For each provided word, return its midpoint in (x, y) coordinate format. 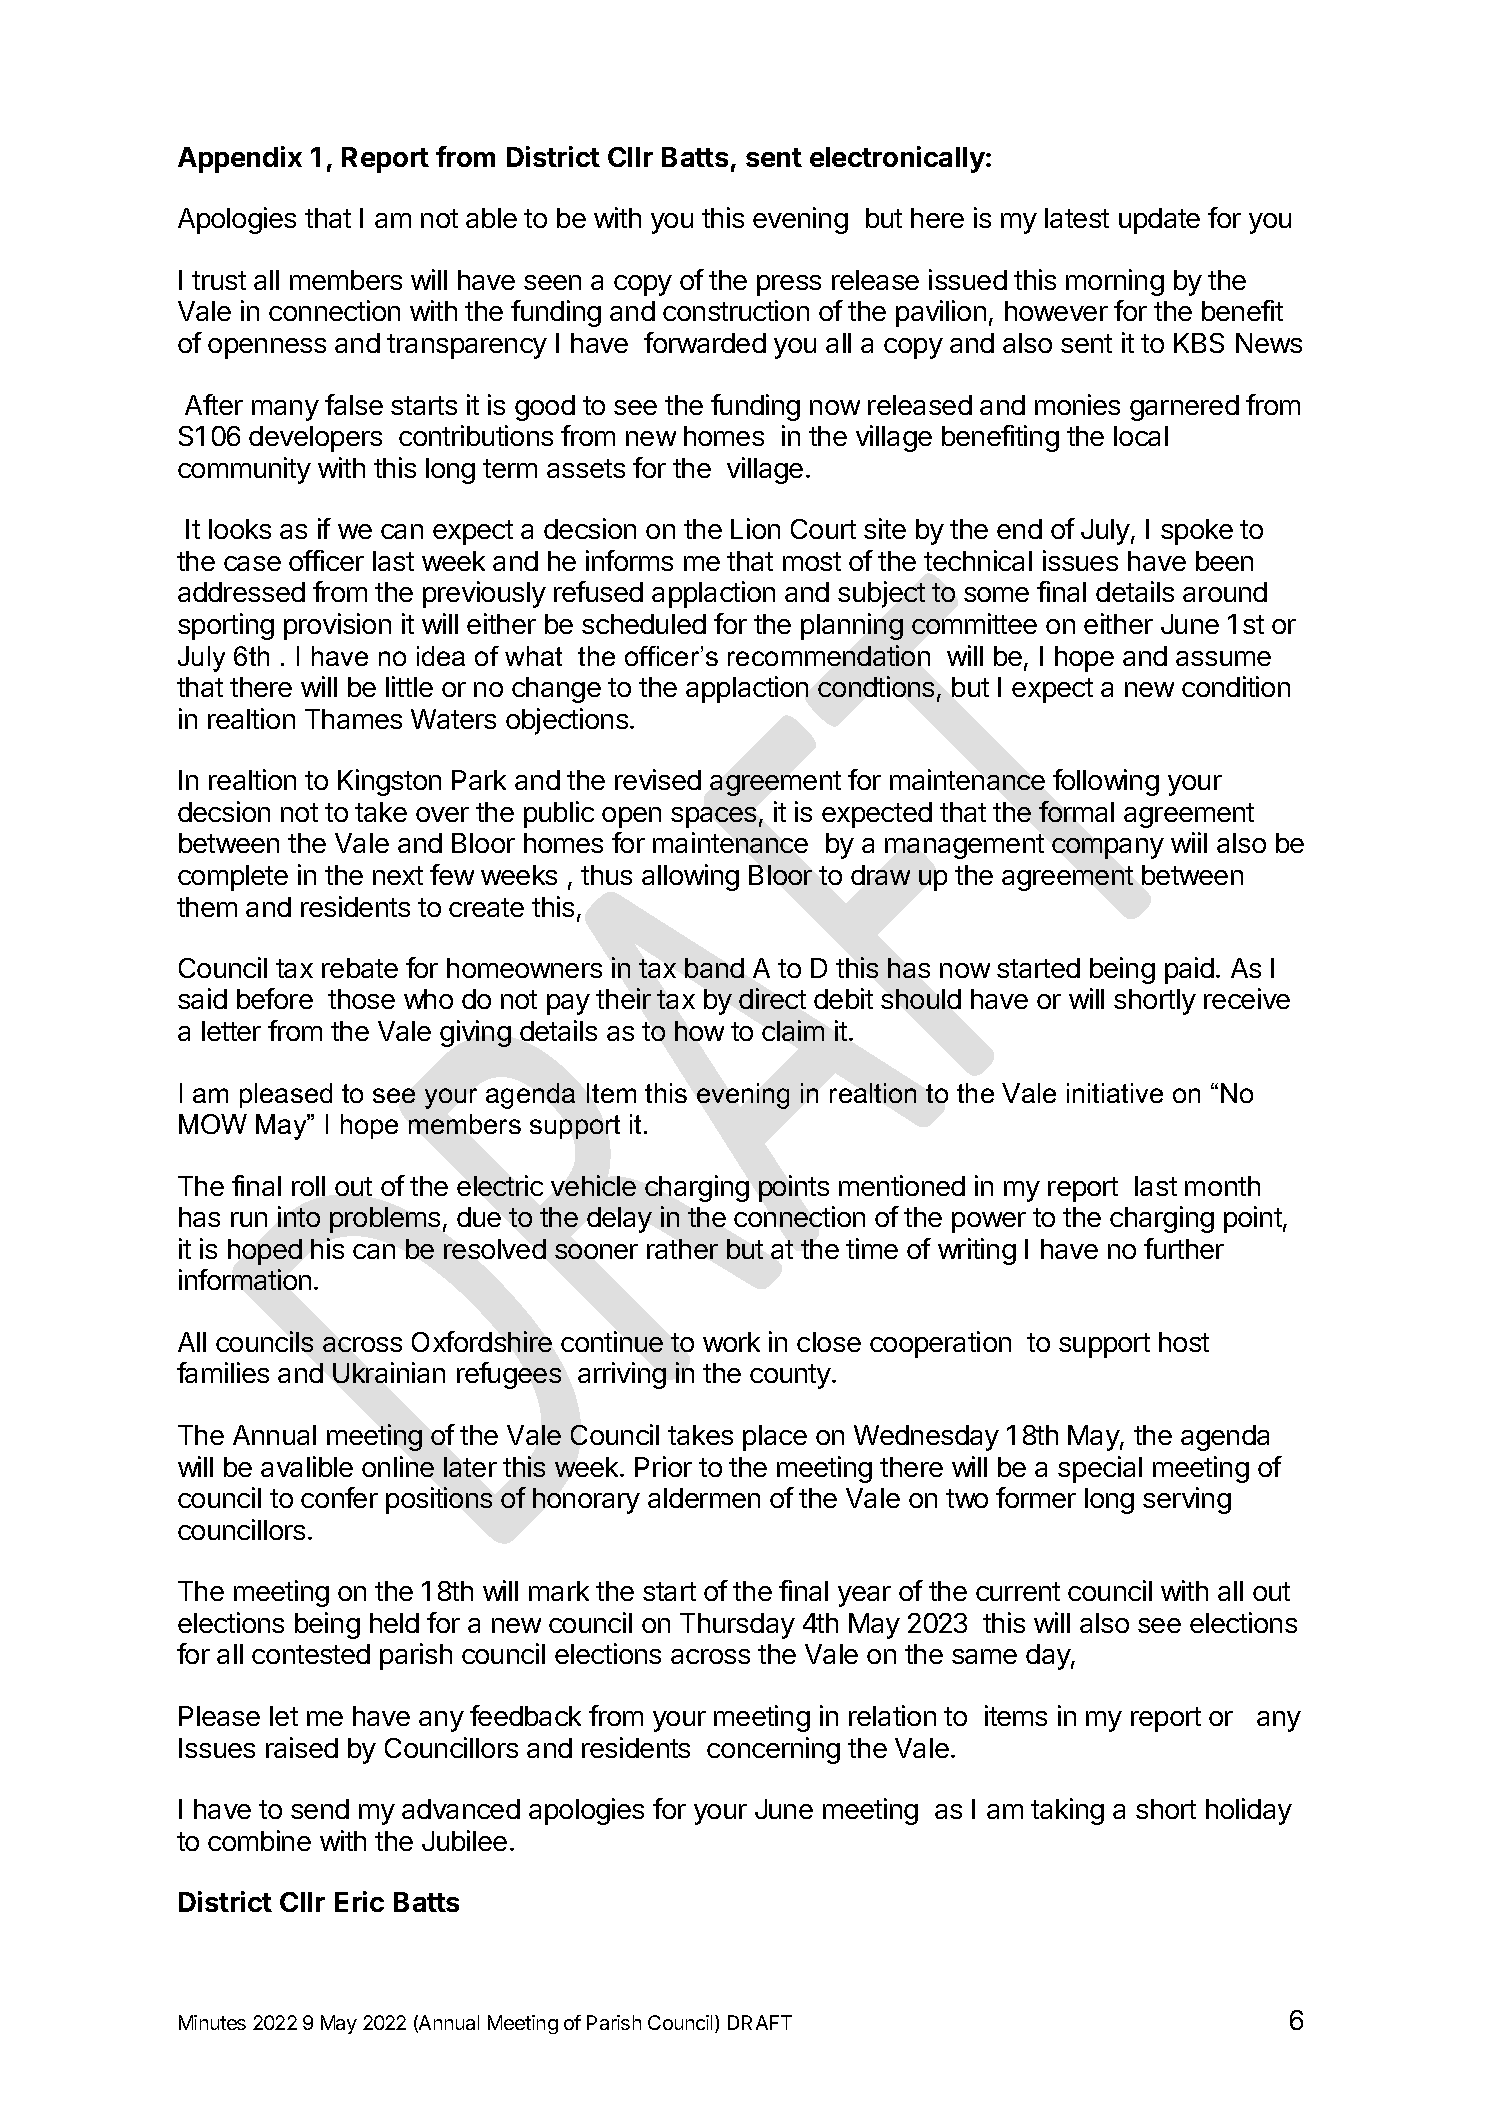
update (1159, 221)
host (1184, 1342)
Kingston (389, 782)
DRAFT (760, 2022)
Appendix (240, 159)
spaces (713, 817)
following (1106, 782)
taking (1067, 1811)
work (731, 1342)
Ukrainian (389, 1372)
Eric (359, 1901)
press (789, 285)
